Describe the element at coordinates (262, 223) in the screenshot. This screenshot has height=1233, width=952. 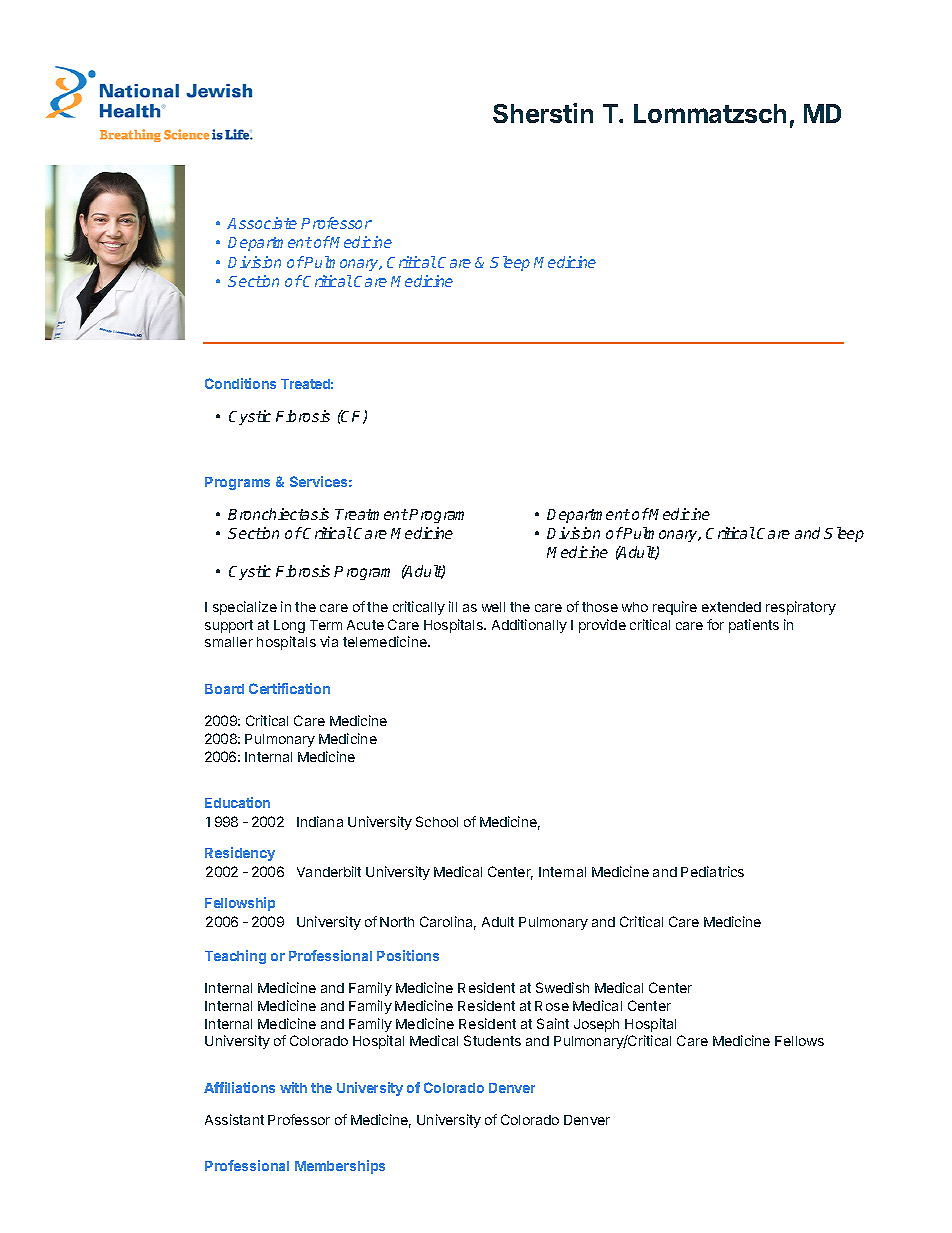
I see `Associate` at that location.
